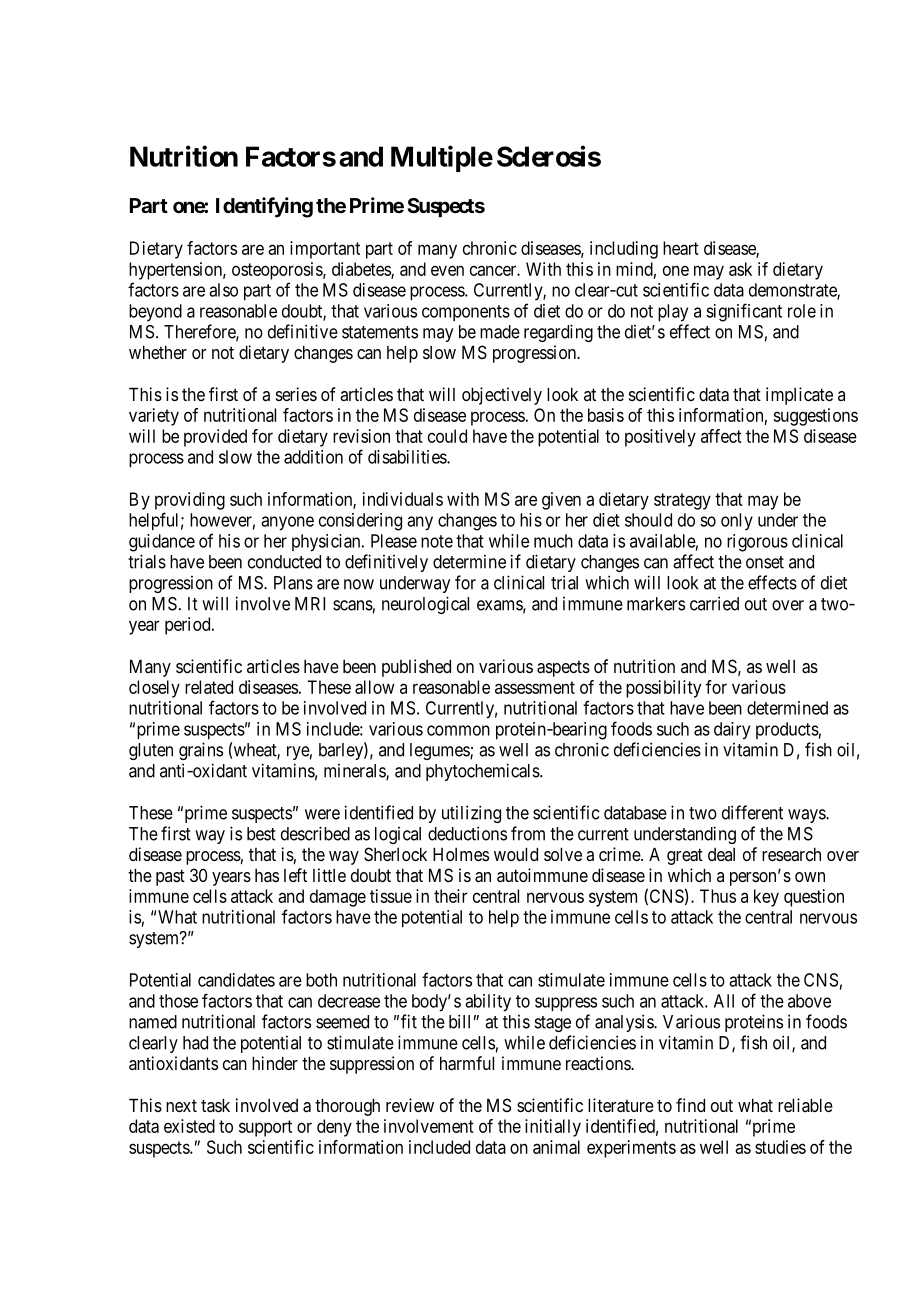 This screenshot has height=1308, width=924. What do you see at coordinates (437, 541) in the screenshot?
I see `note` at bounding box center [437, 541].
